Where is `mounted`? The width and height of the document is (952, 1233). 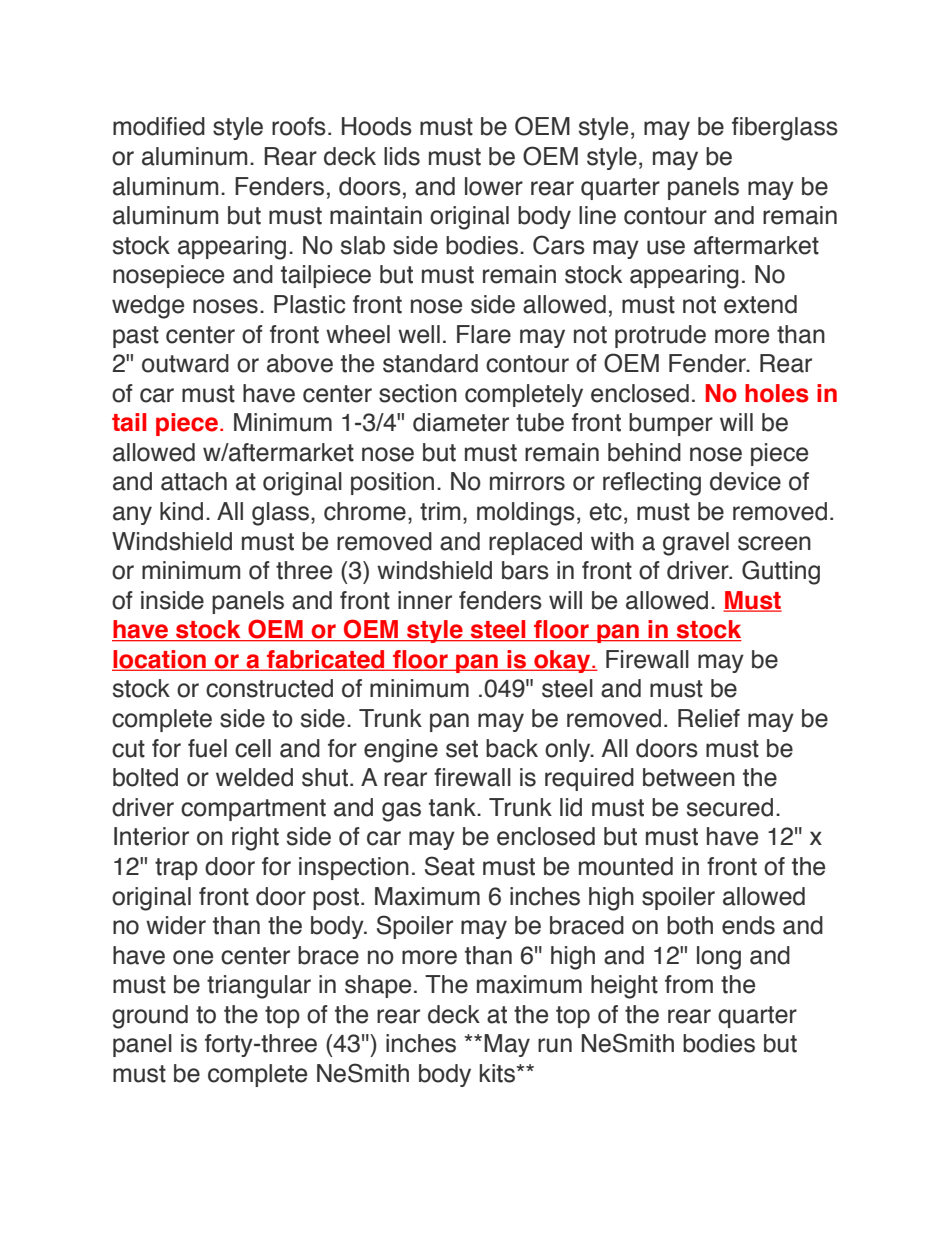
mounted is located at coordinates (626, 866).
